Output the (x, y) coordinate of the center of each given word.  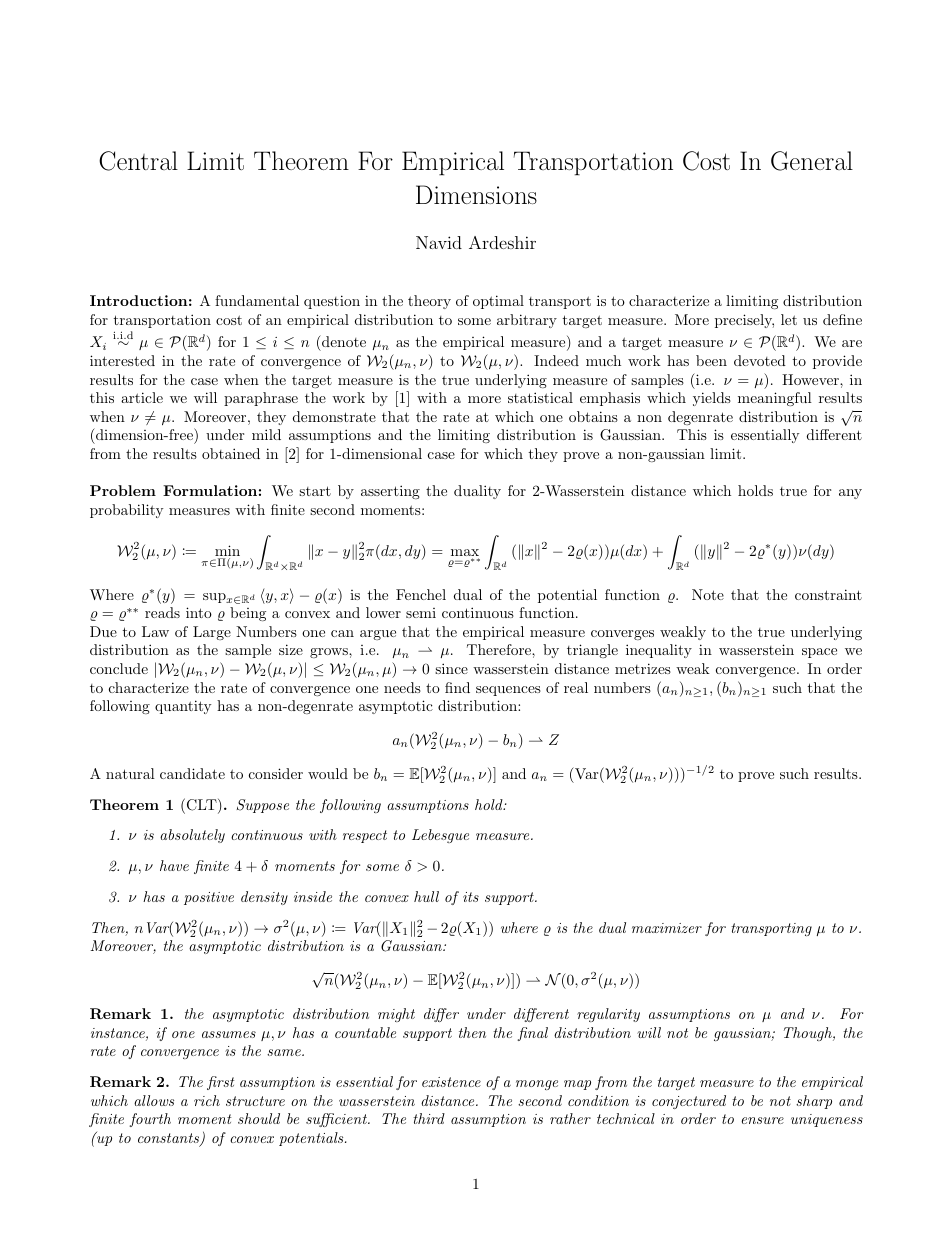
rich (207, 1100)
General (812, 161)
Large (212, 633)
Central (138, 161)
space (819, 653)
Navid (439, 242)
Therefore (500, 649)
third (429, 1118)
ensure (762, 1120)
